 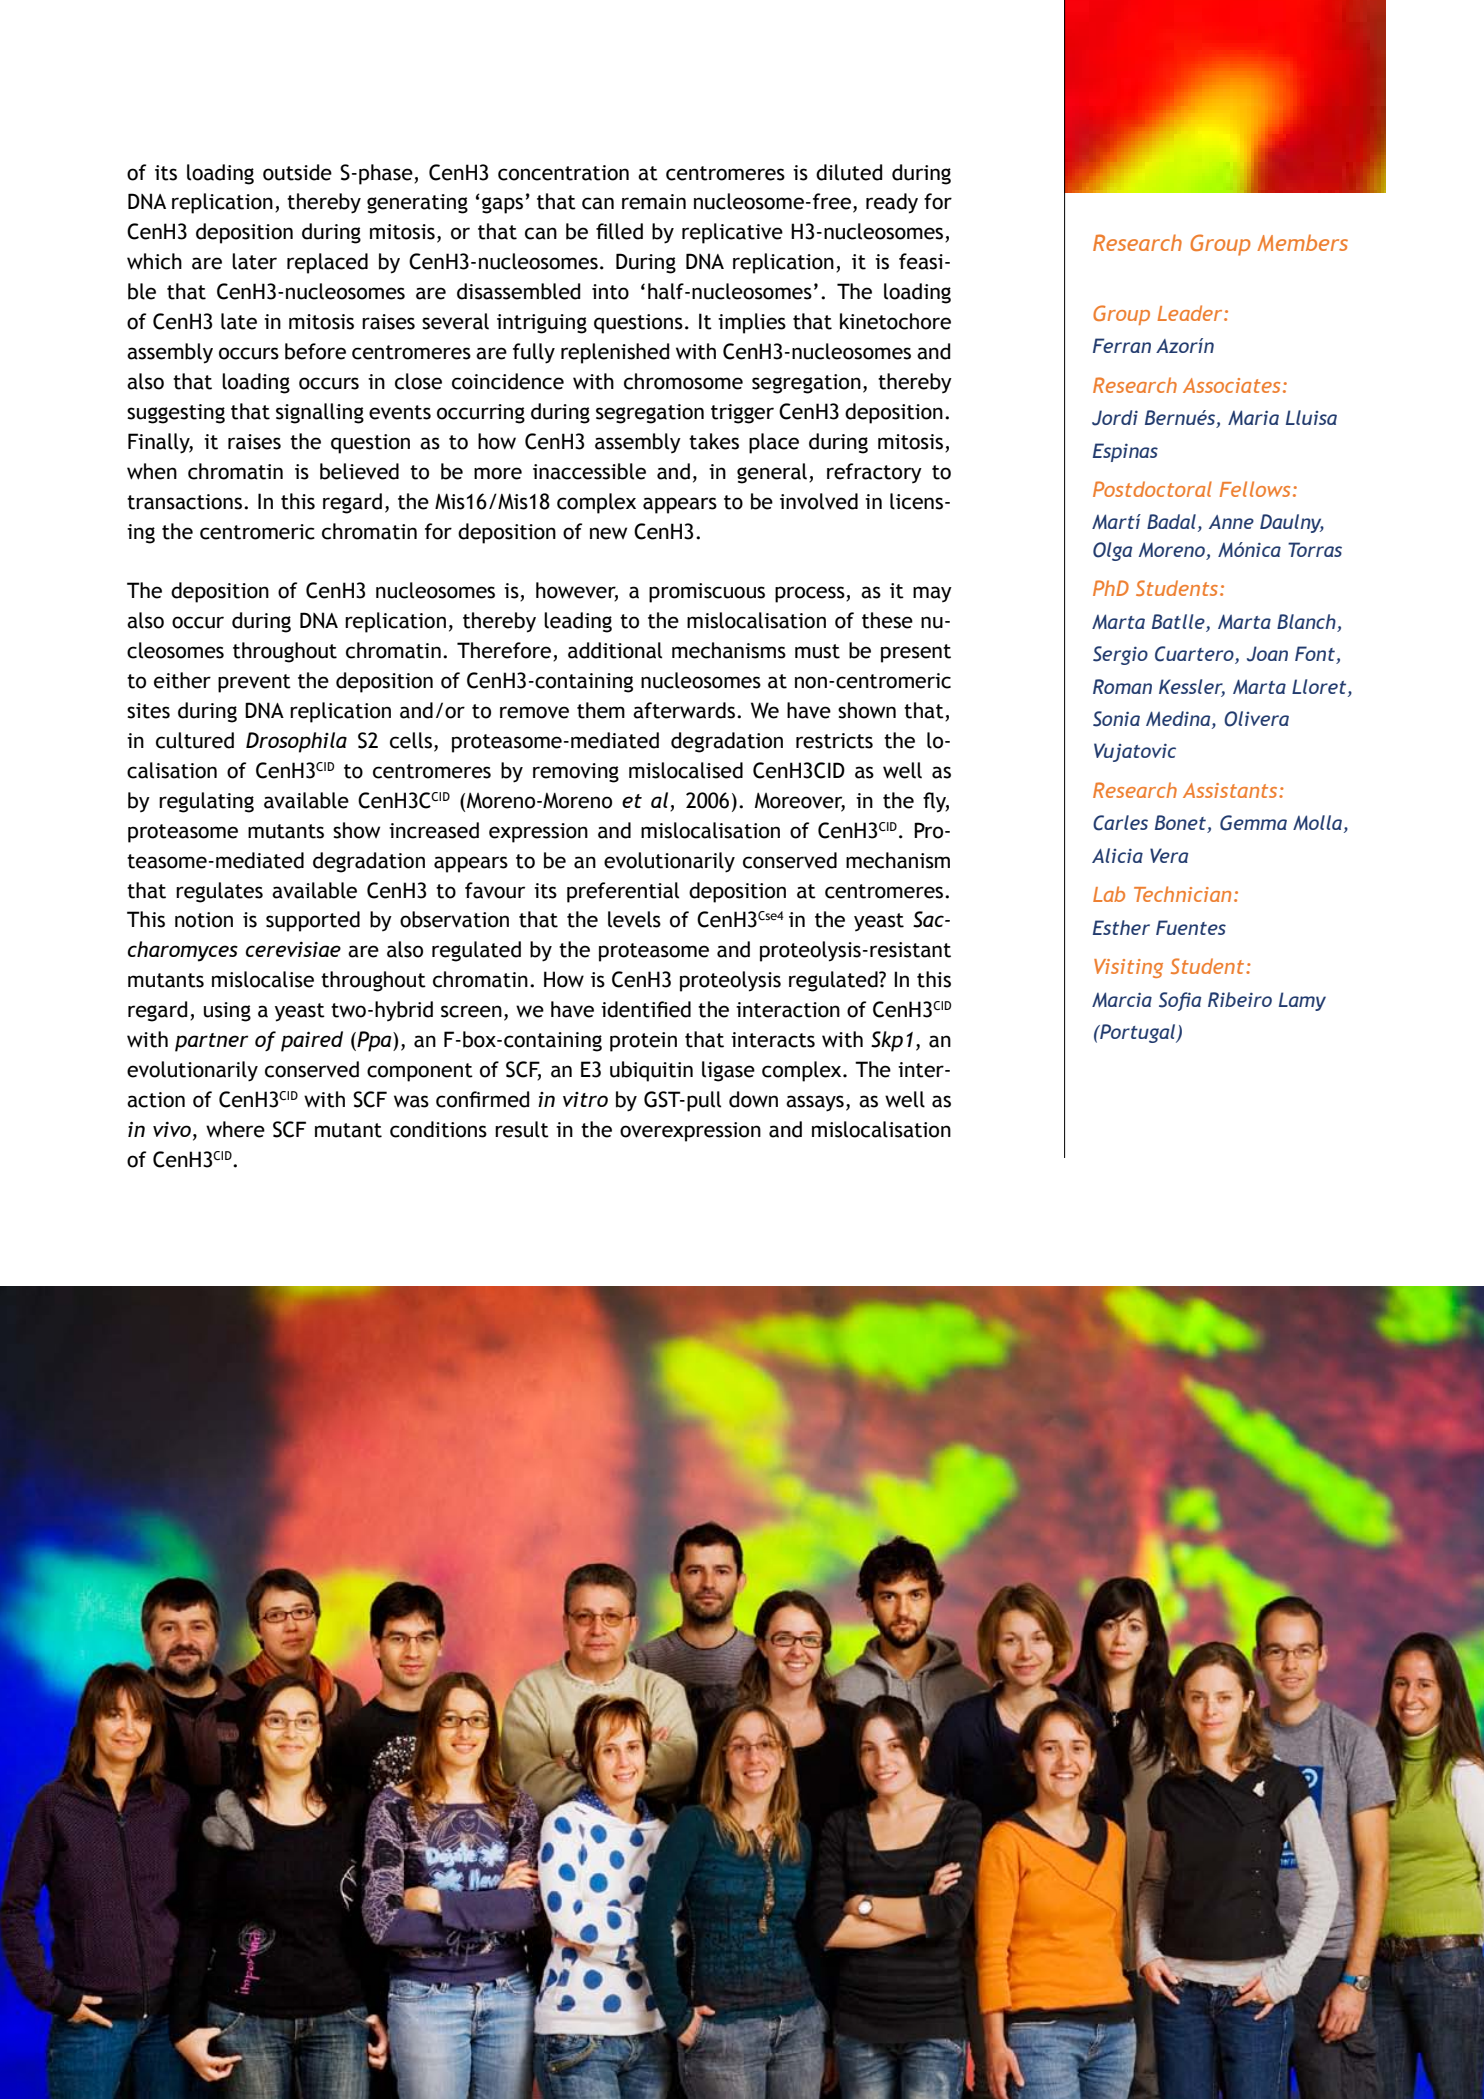 I want to click on prevent, so click(x=254, y=683).
